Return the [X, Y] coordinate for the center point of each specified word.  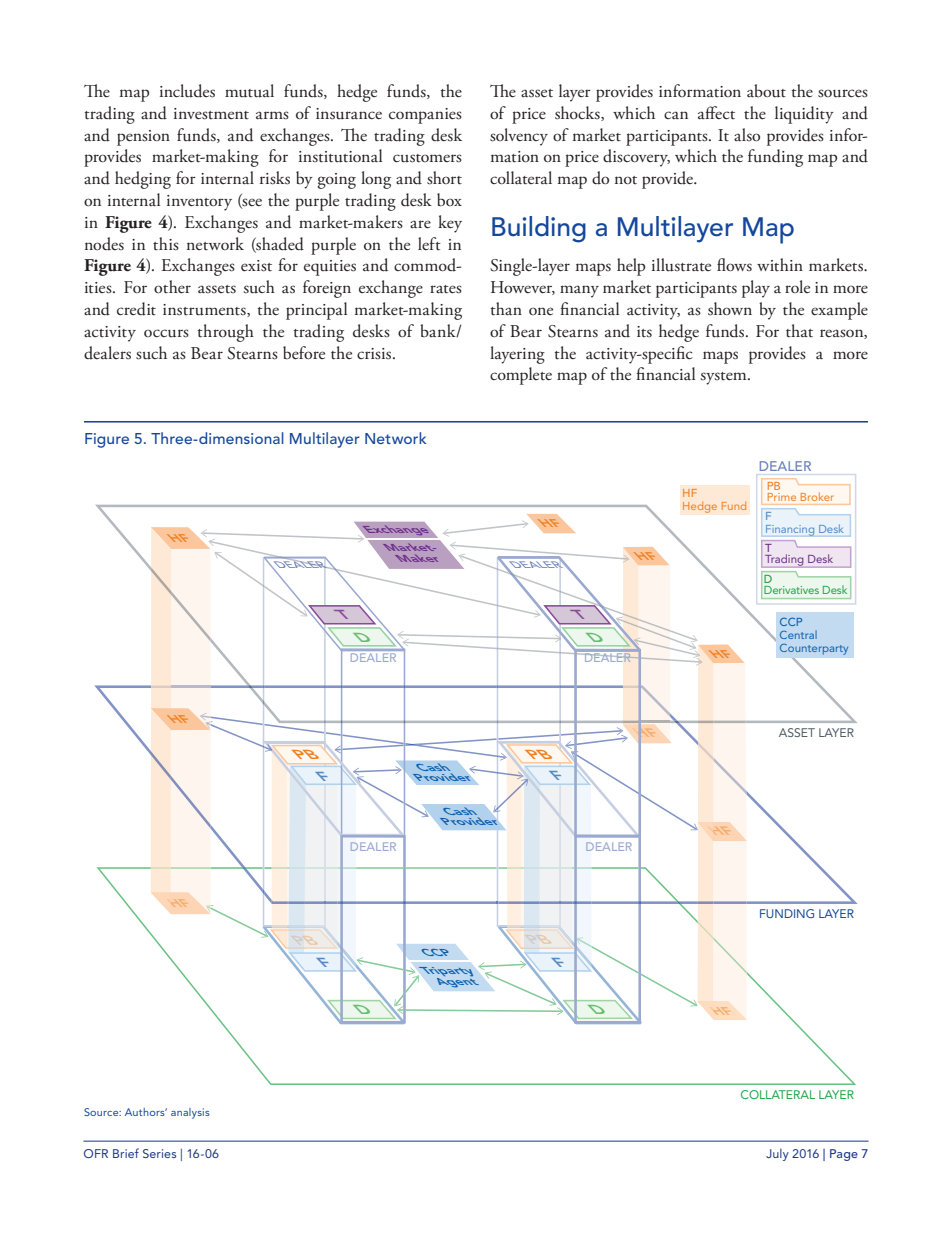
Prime [782, 497]
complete [521, 376]
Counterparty [814, 649]
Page [844, 1155]
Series [159, 1153]
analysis [190, 1113]
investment [211, 114]
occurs [166, 333]
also [747, 134]
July [777, 1154]
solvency [519, 137]
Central [798, 634]
